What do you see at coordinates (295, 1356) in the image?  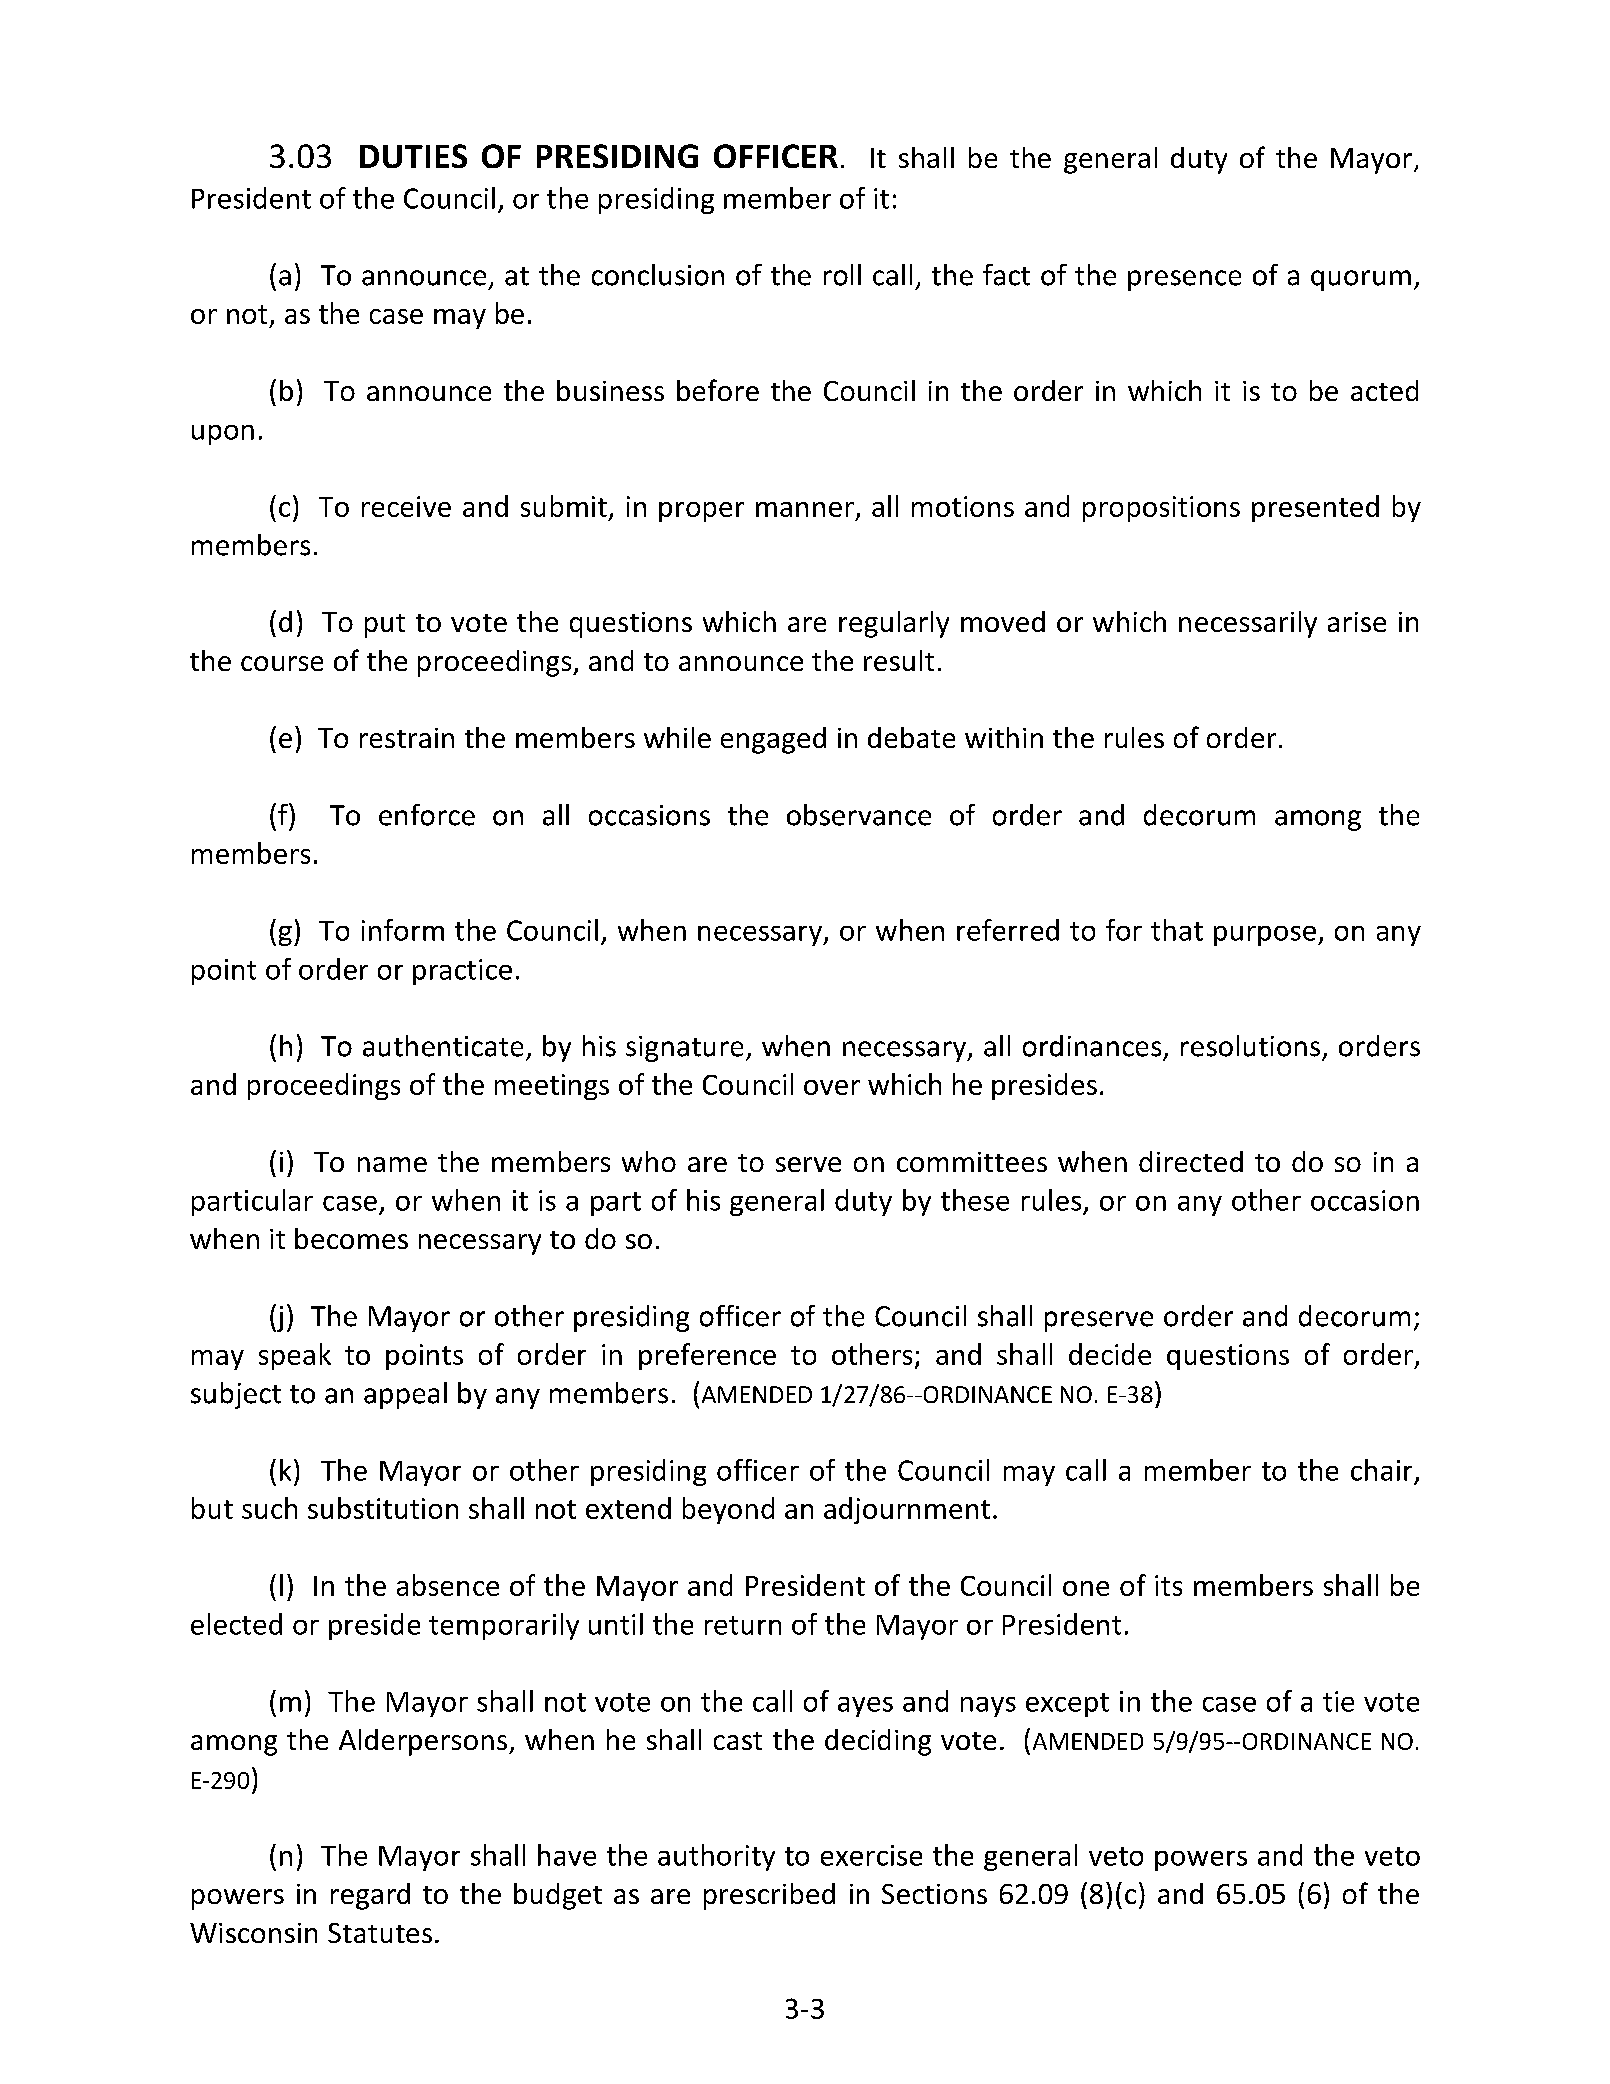 I see `speak` at bounding box center [295, 1356].
